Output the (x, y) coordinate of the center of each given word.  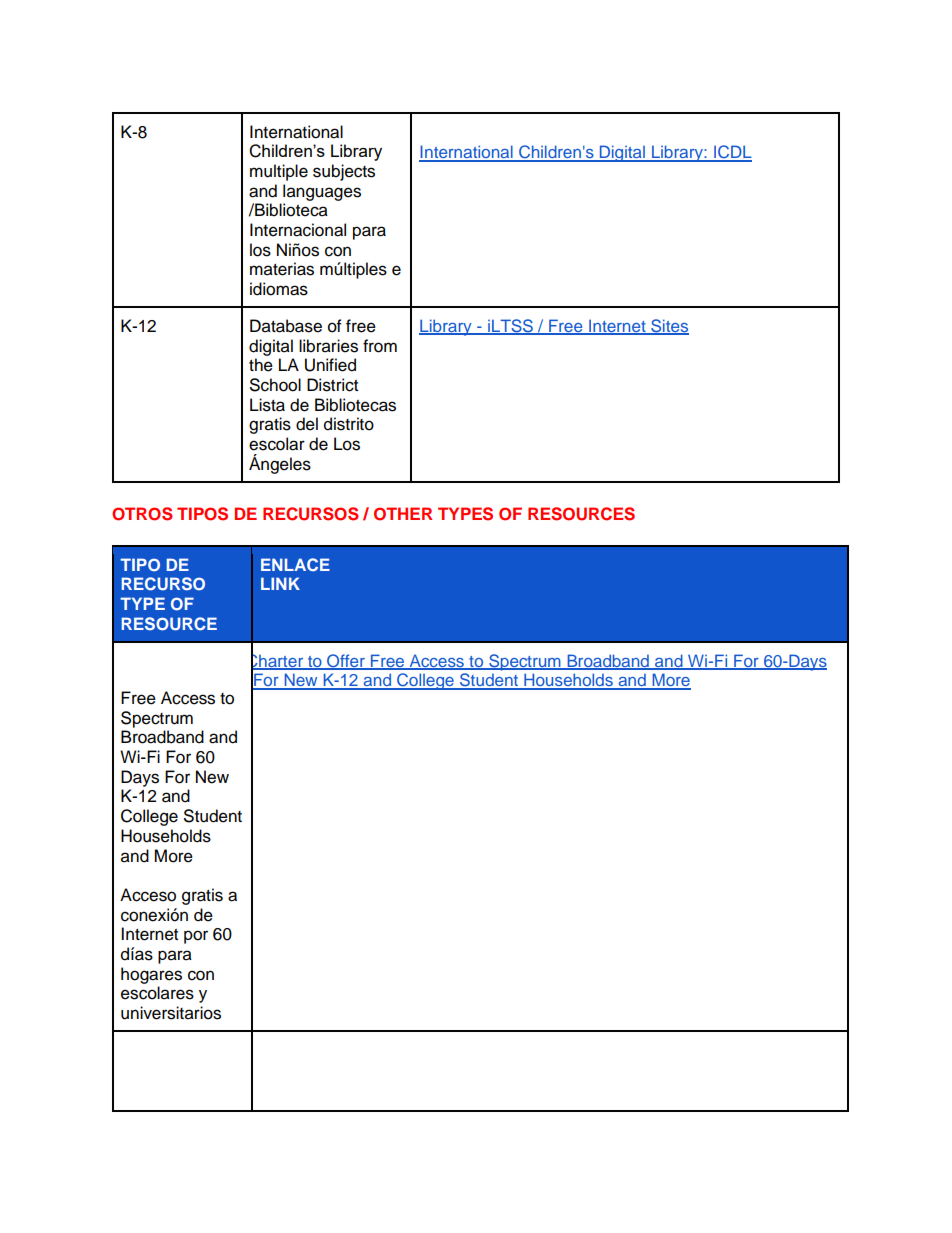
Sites (669, 327)
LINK (280, 583)
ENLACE (295, 564)
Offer (346, 661)
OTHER (403, 514)
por (196, 937)
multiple (279, 172)
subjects (344, 172)
